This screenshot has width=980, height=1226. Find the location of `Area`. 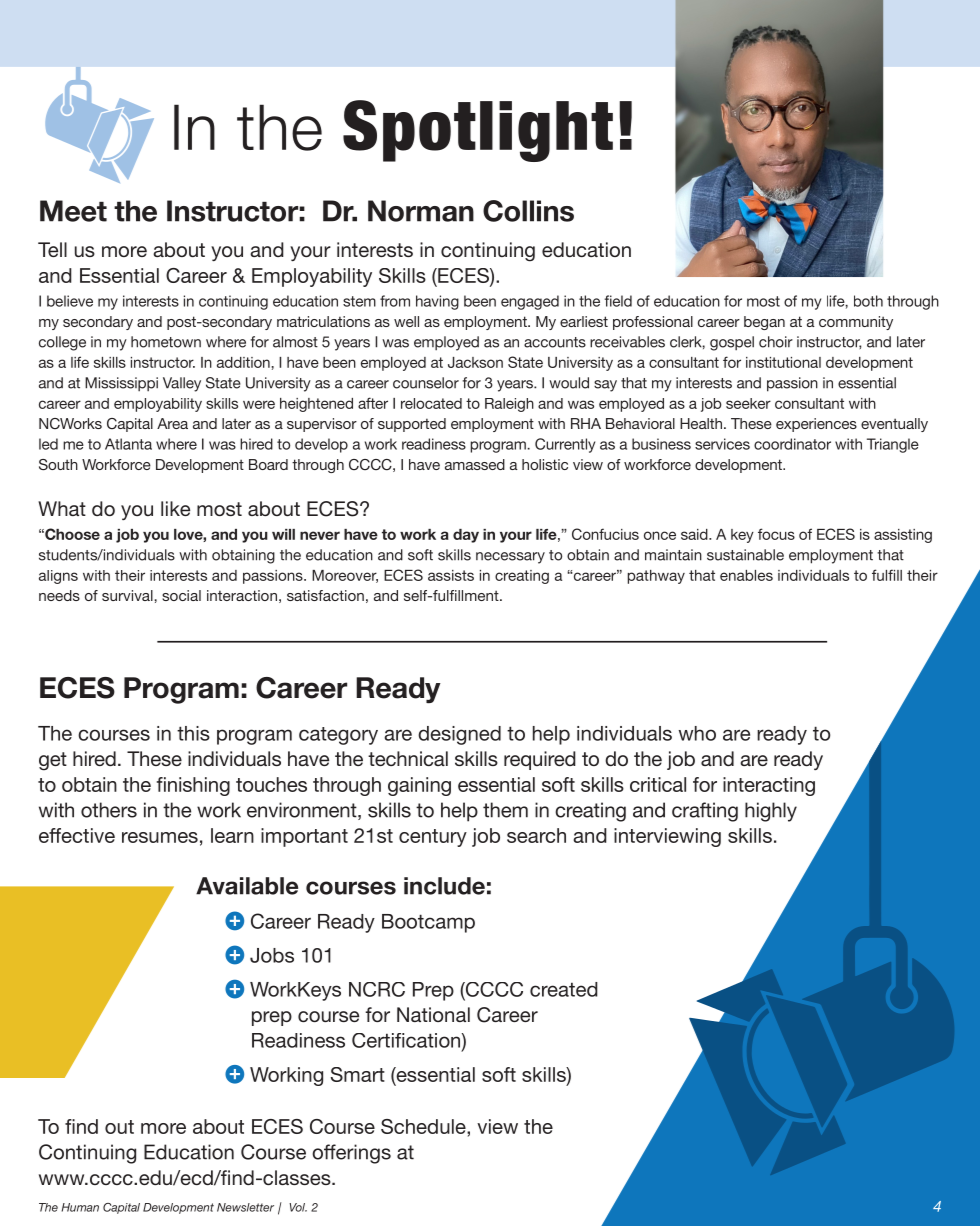

Area is located at coordinates (172, 423).
